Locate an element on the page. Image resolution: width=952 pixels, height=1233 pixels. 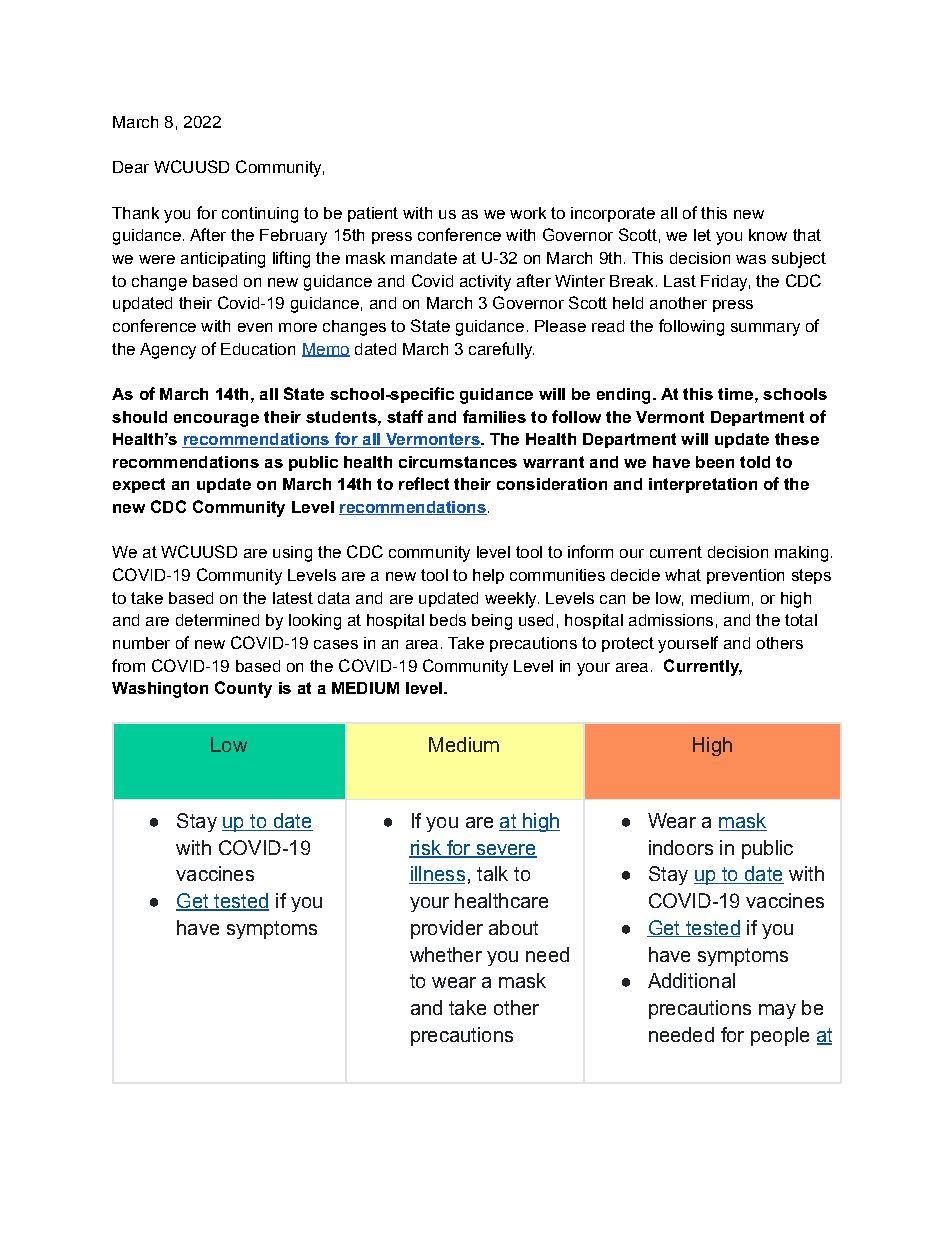
let is located at coordinates (702, 235).
